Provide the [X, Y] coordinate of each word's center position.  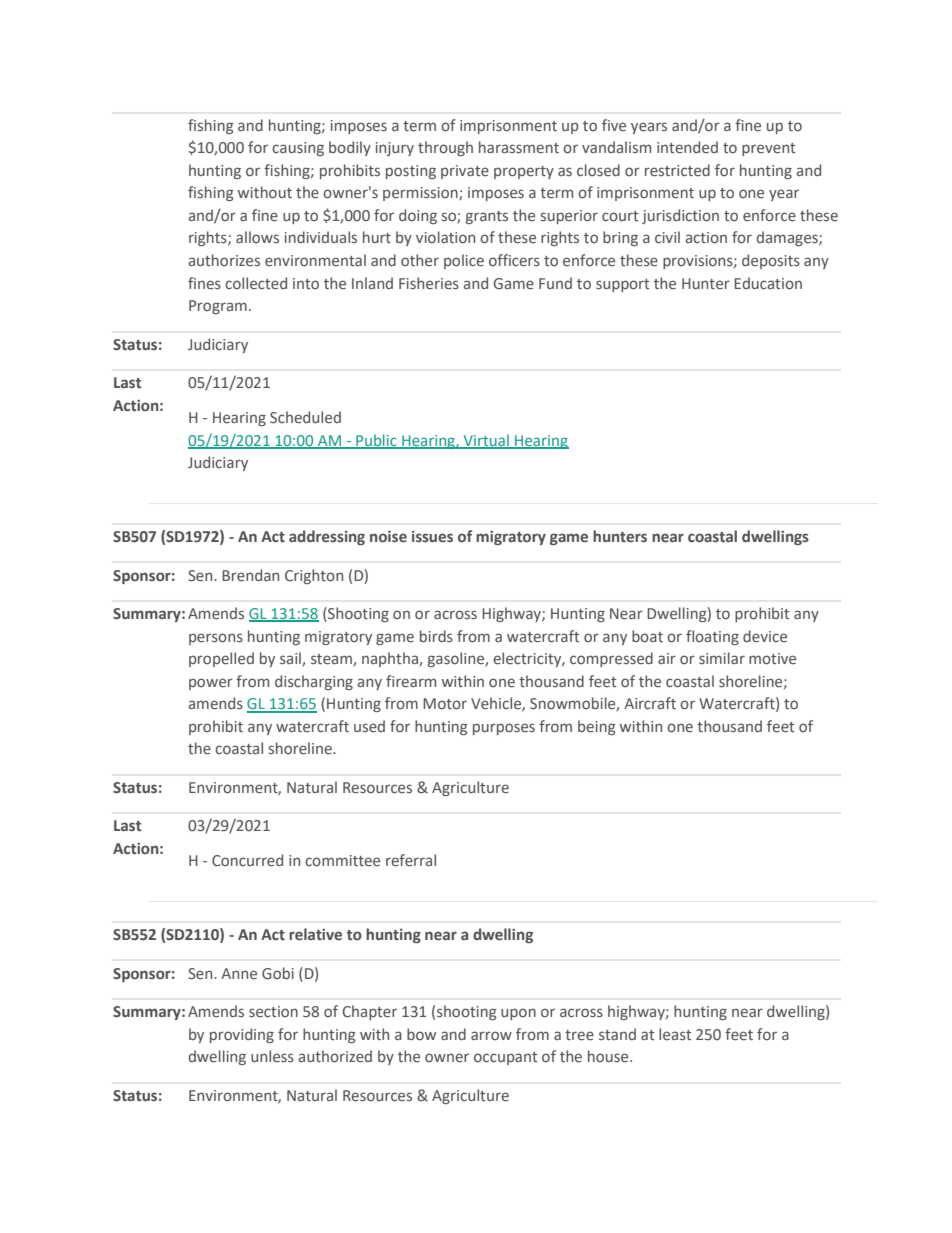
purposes [504, 729]
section [273, 1011]
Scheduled [305, 417]
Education [768, 283]
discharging [314, 682]
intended [687, 147]
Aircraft [650, 703]
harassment [519, 147]
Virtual [486, 441]
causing [298, 149]
